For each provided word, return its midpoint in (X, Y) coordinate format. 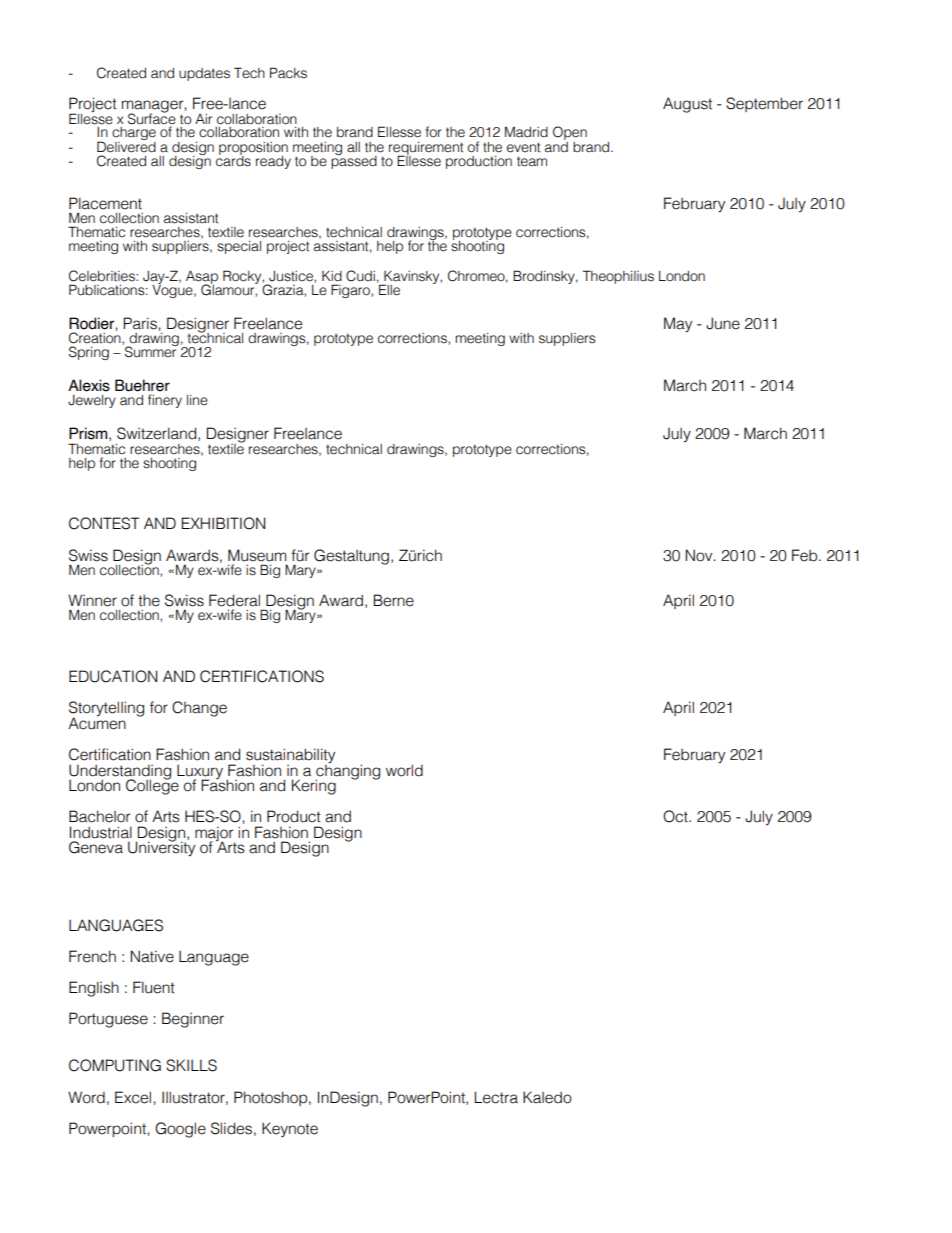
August (687, 105)
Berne (394, 600)
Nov (700, 555)
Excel (133, 1097)
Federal (234, 600)
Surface (152, 118)
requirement (426, 149)
